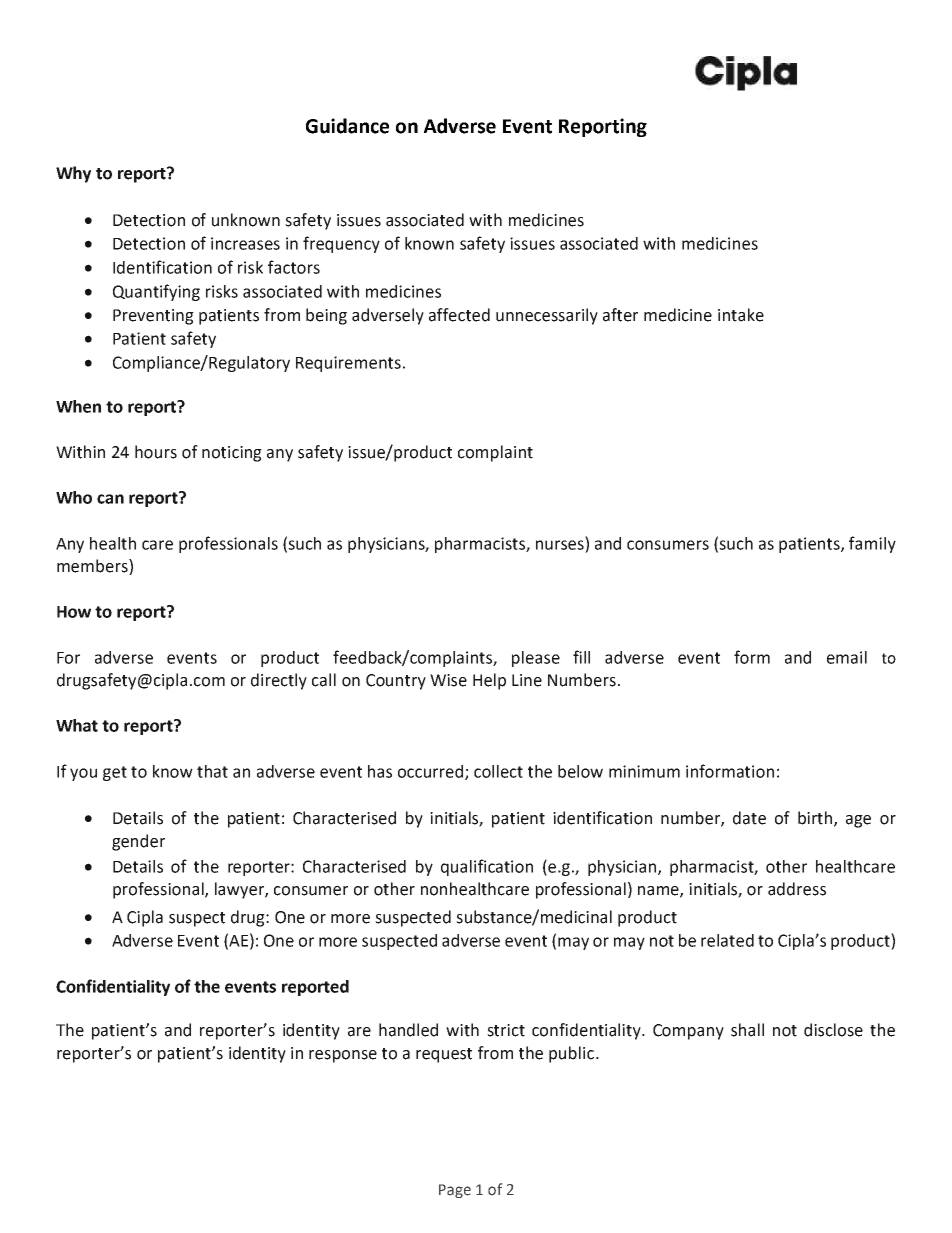  Describe the element at coordinates (73, 174) in the page. I see `Why` at that location.
